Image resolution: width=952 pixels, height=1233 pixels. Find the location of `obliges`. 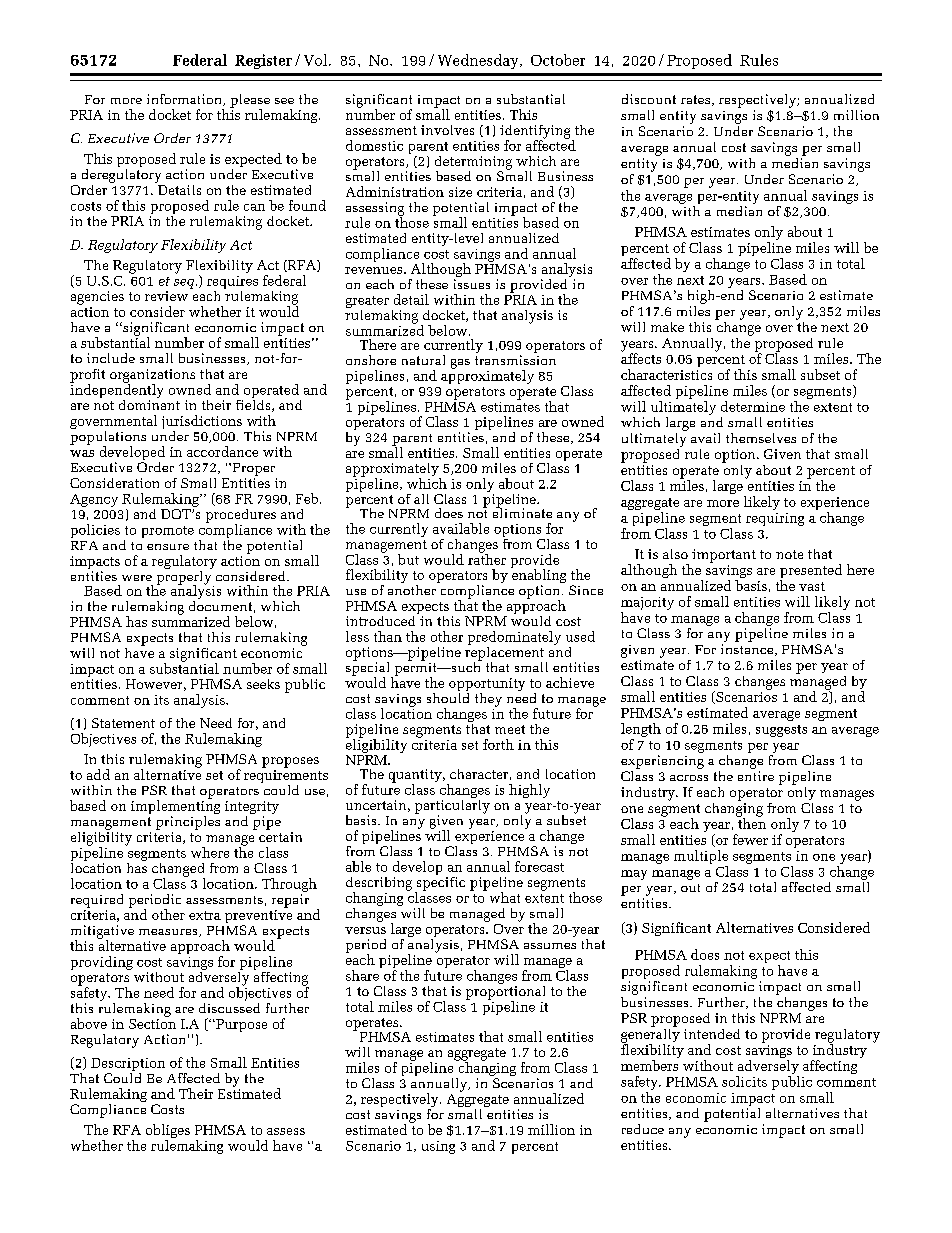

obliges is located at coordinates (168, 1132).
